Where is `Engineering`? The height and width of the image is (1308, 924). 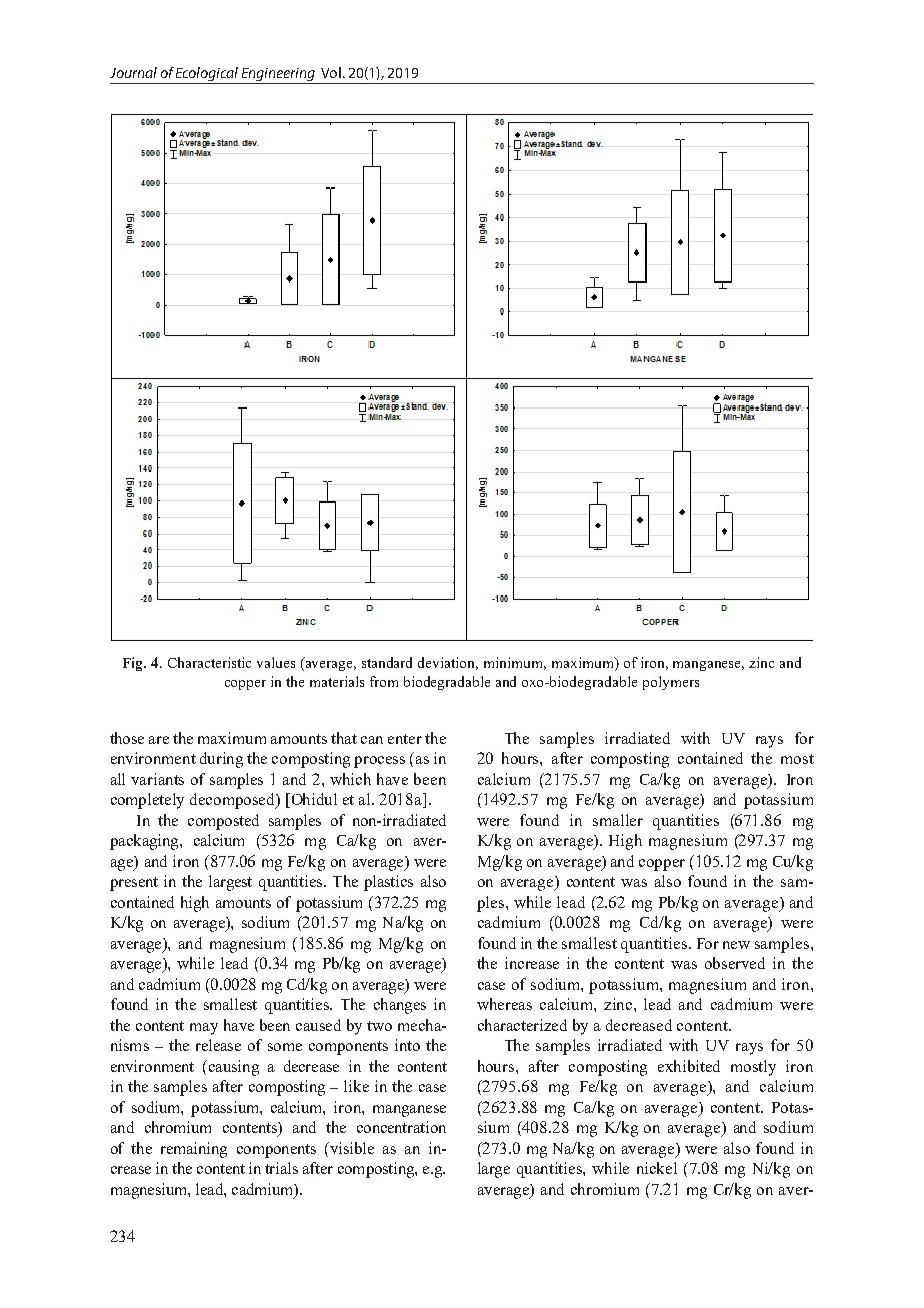
Engineering is located at coordinates (278, 74).
